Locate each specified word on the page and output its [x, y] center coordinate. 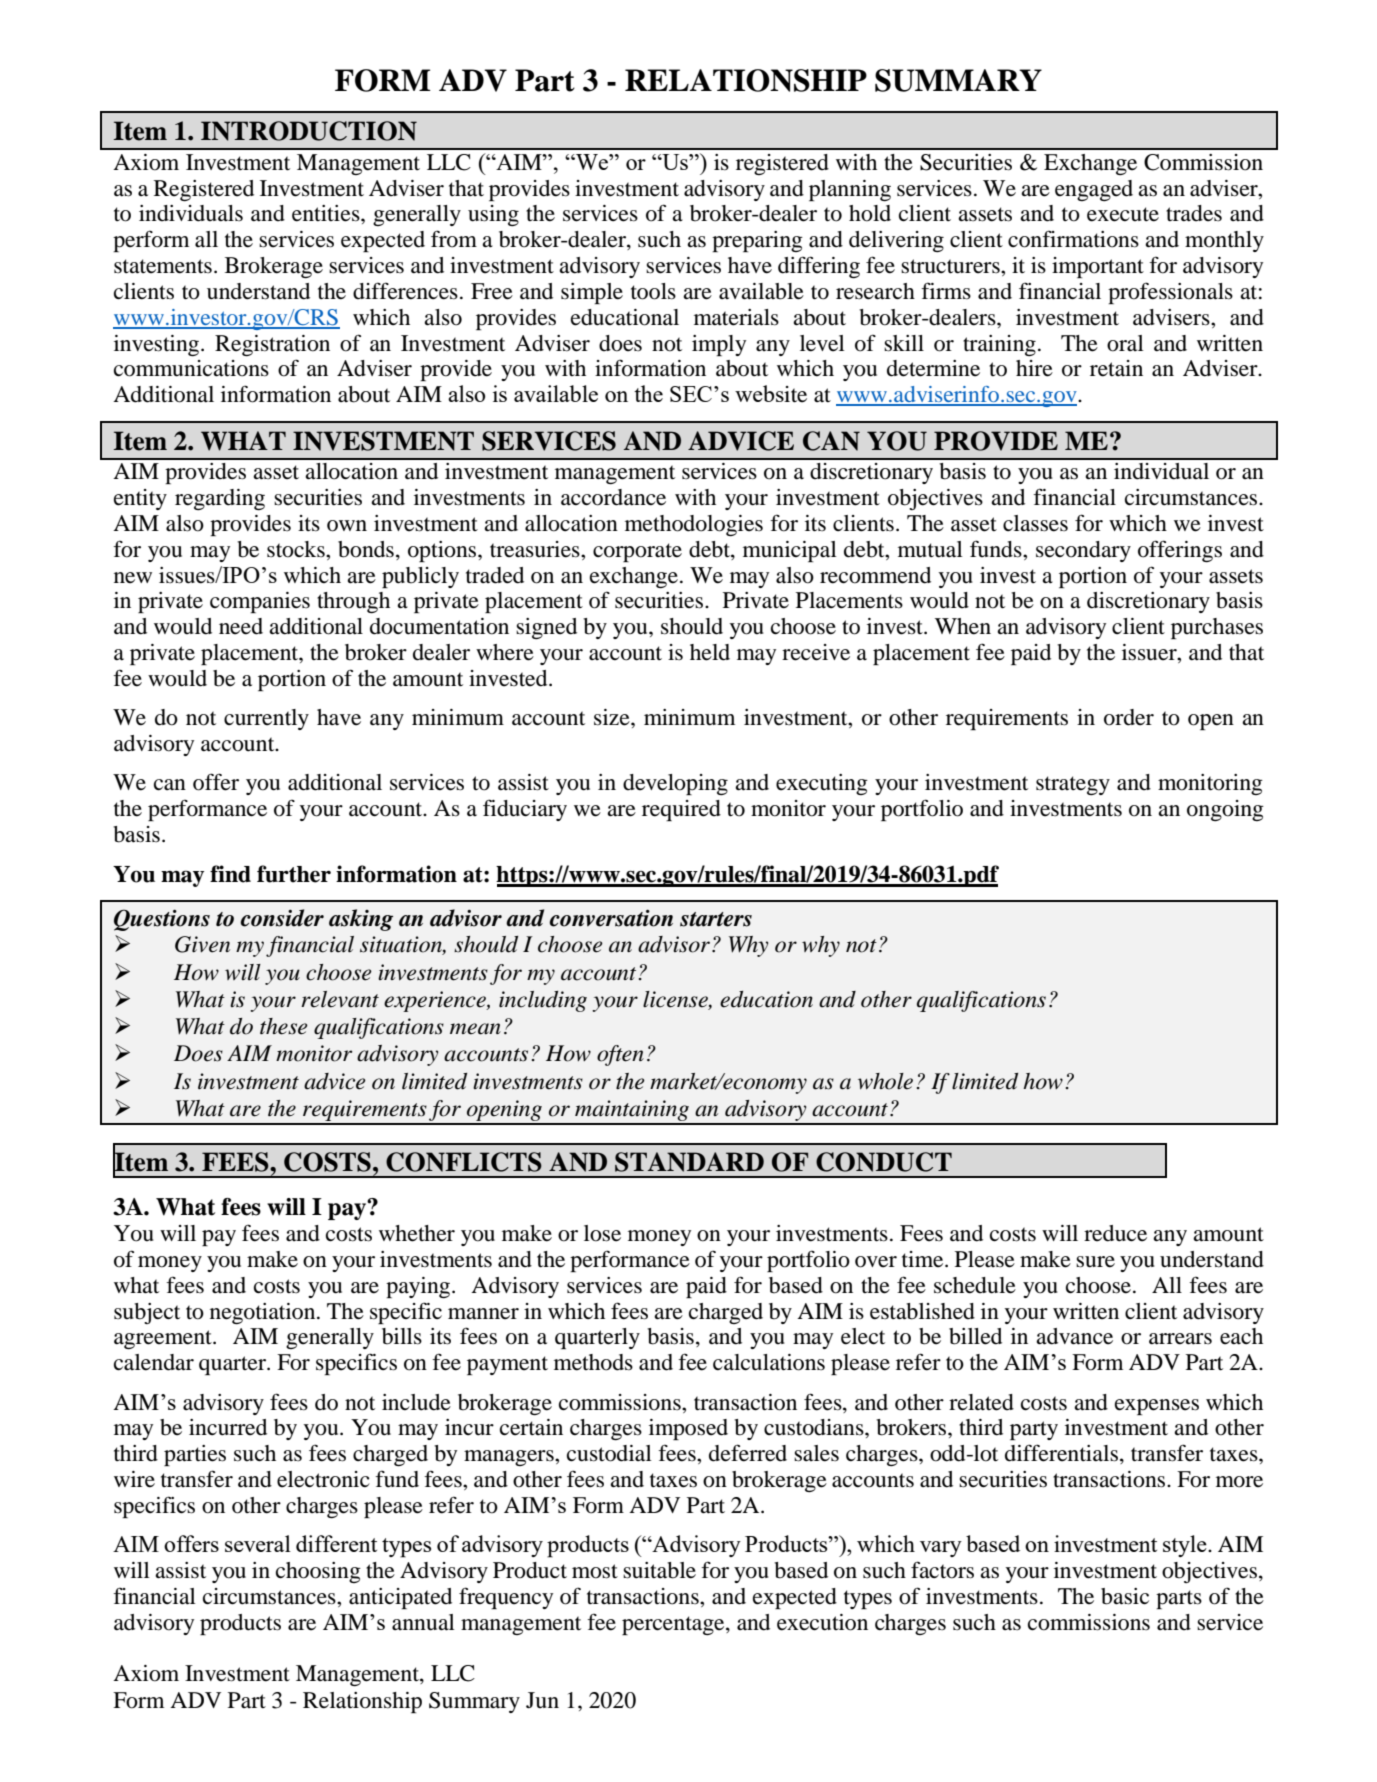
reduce [1115, 1233]
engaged [1094, 190]
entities [327, 213]
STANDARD [689, 1162]
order [1129, 717]
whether [417, 1233]
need [241, 626]
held [710, 652]
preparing [757, 241]
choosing [318, 1572]
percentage [674, 1625]
